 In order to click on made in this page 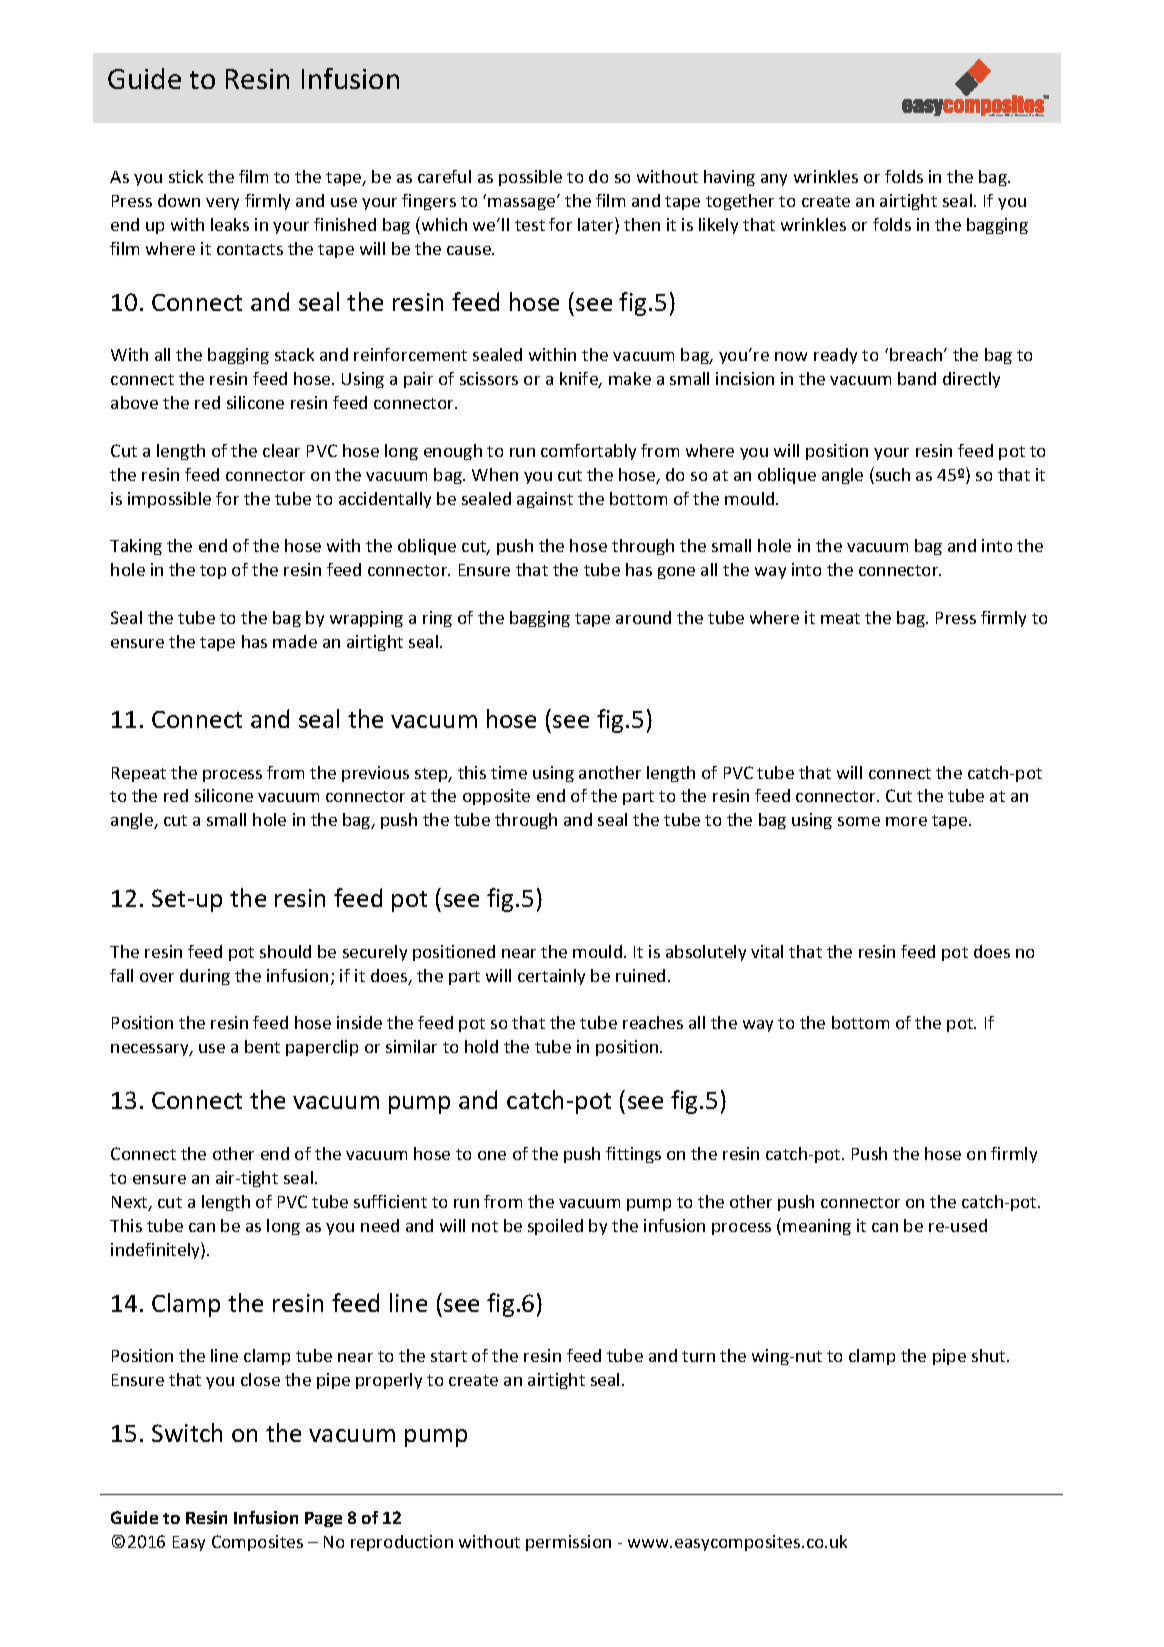, I will do `click(295, 641)`.
